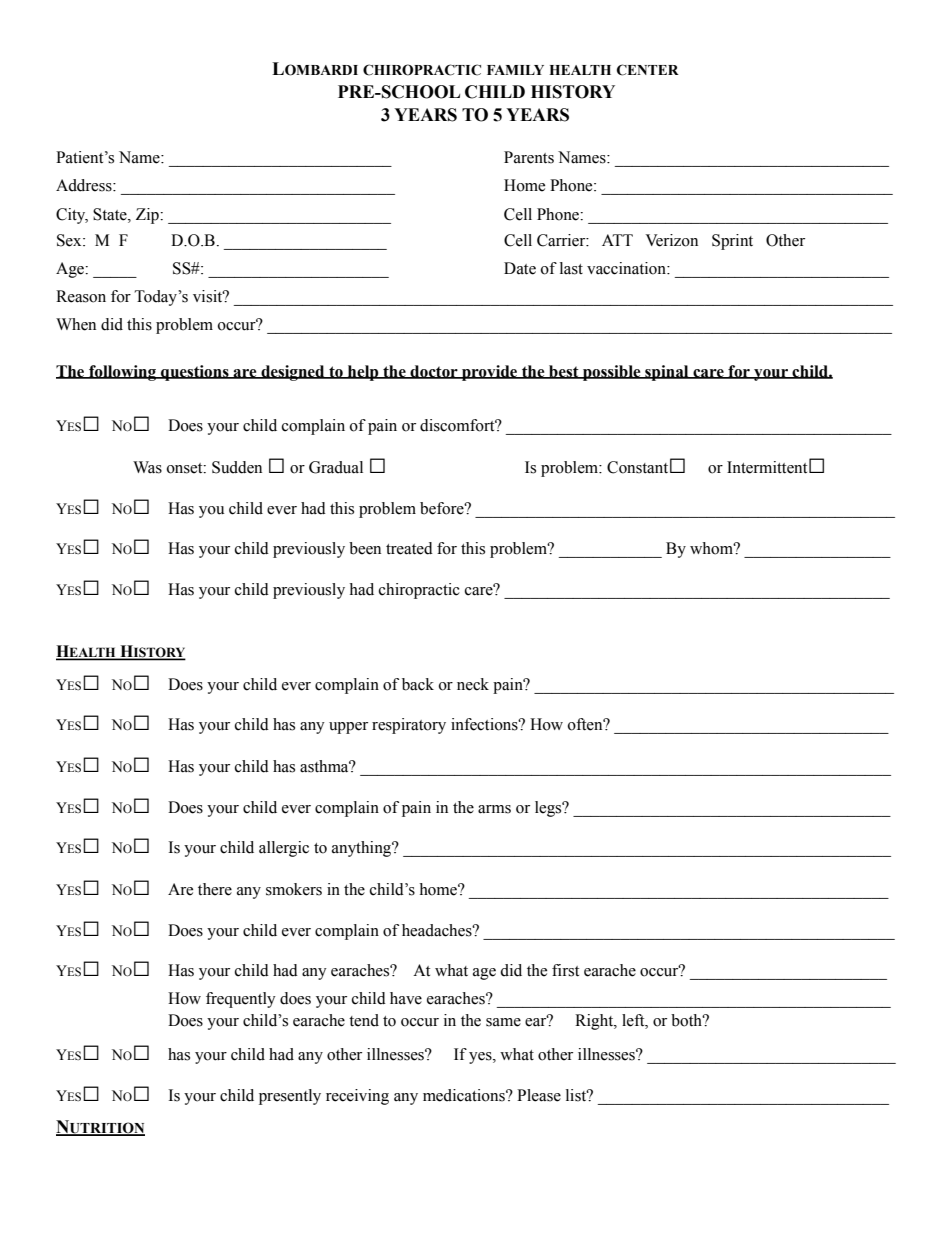  I want to click on treated, so click(409, 548).
